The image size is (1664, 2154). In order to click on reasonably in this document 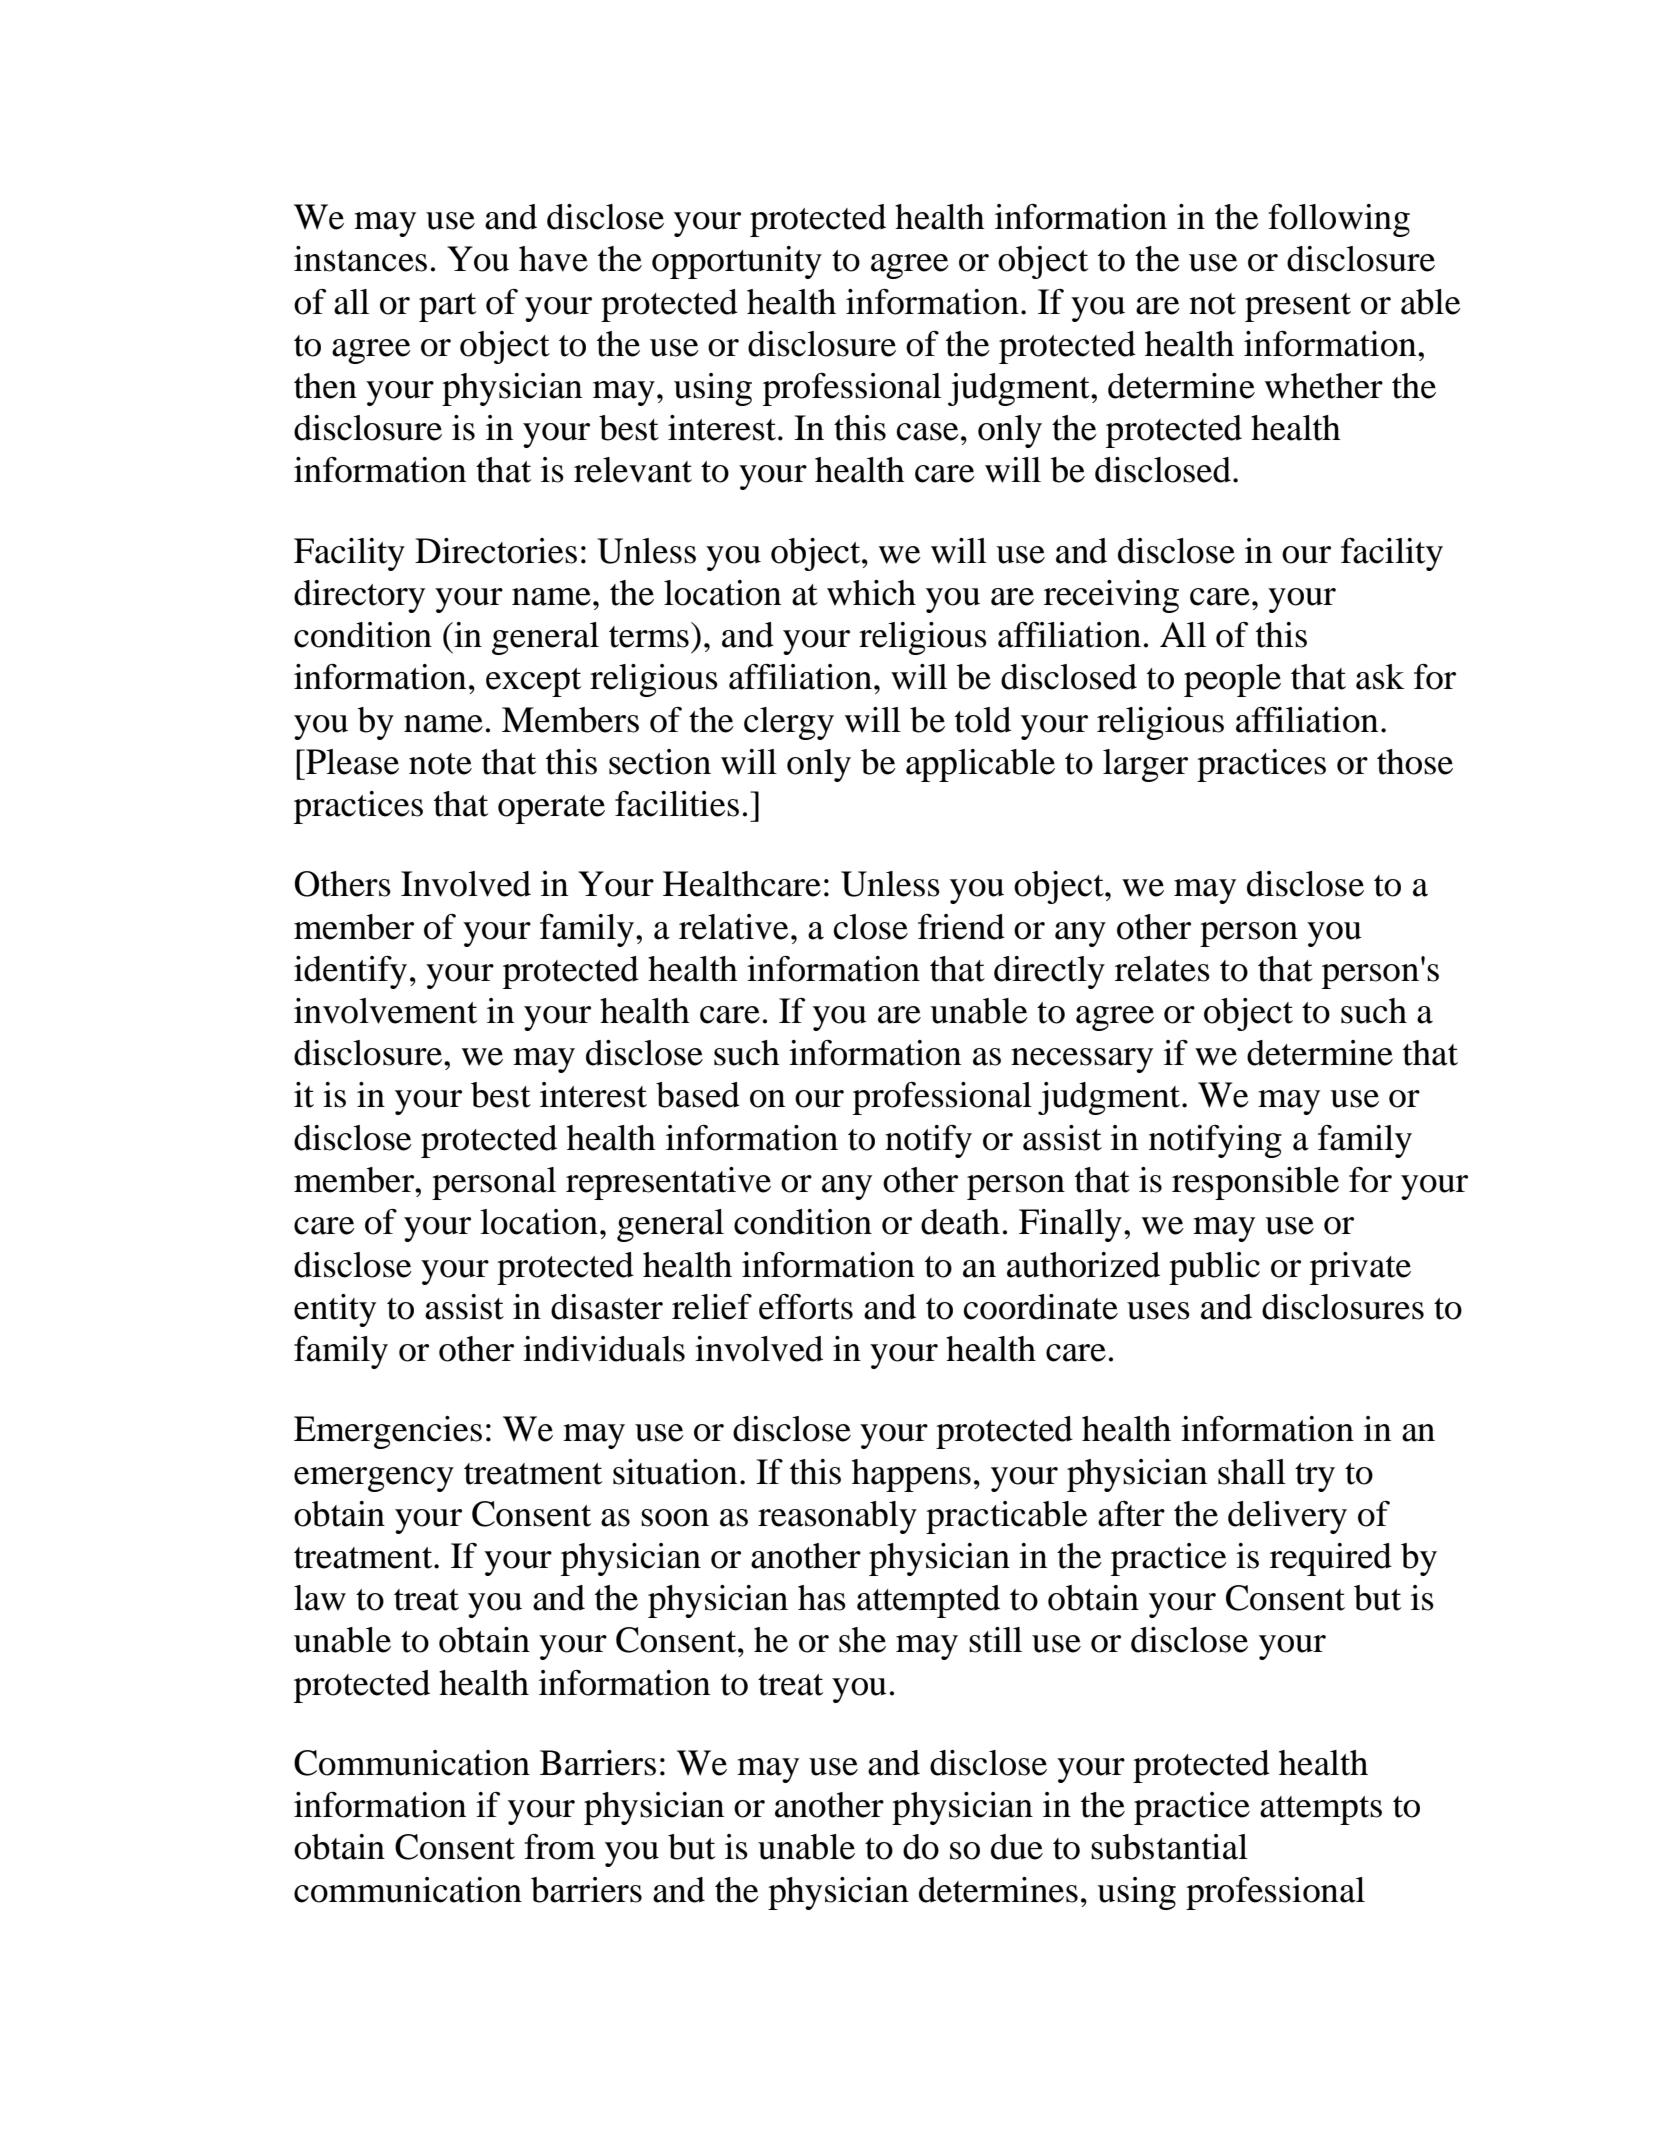, I will do `click(837, 1517)`.
